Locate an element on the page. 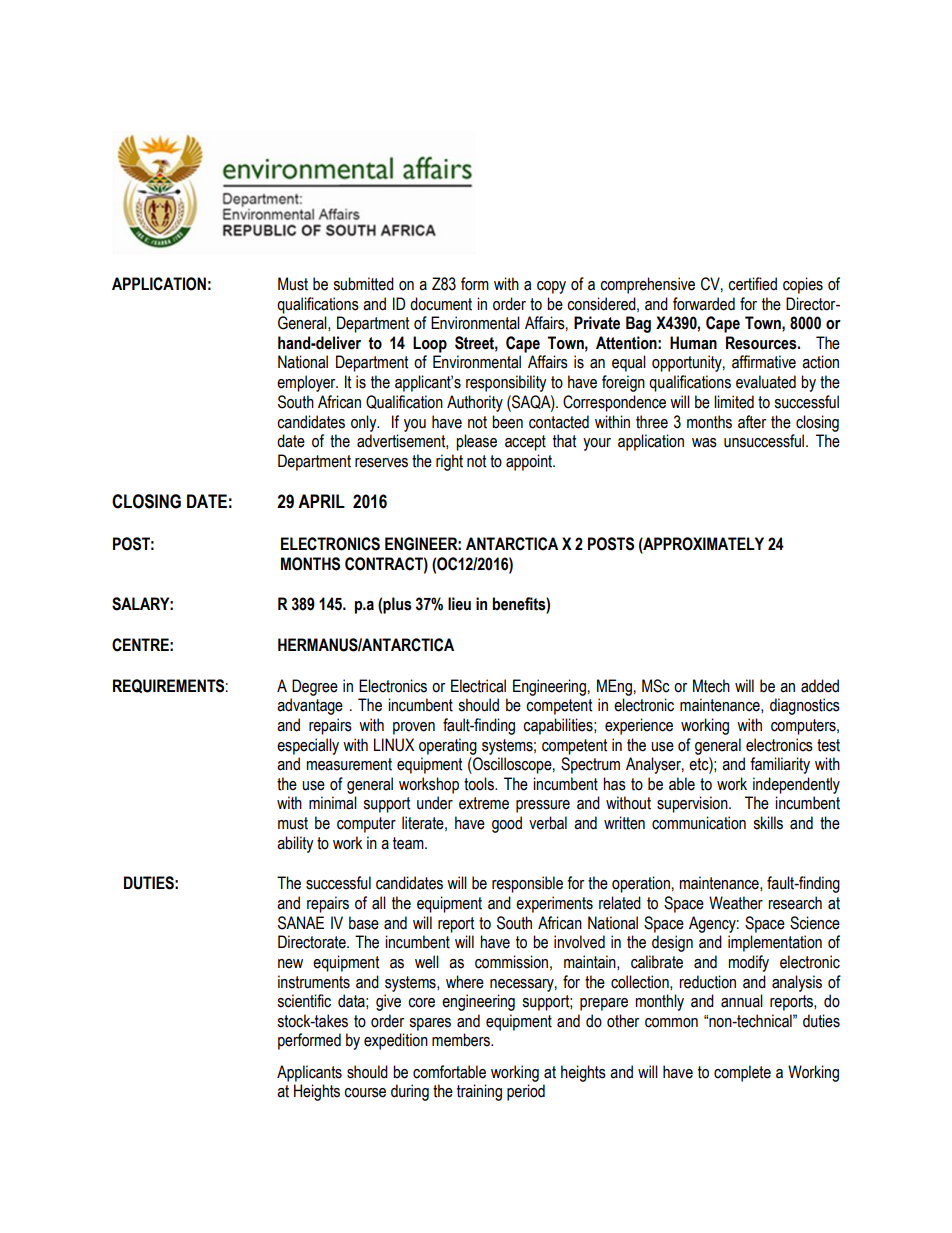 The image size is (952, 1233). measurement is located at coordinates (349, 764).
